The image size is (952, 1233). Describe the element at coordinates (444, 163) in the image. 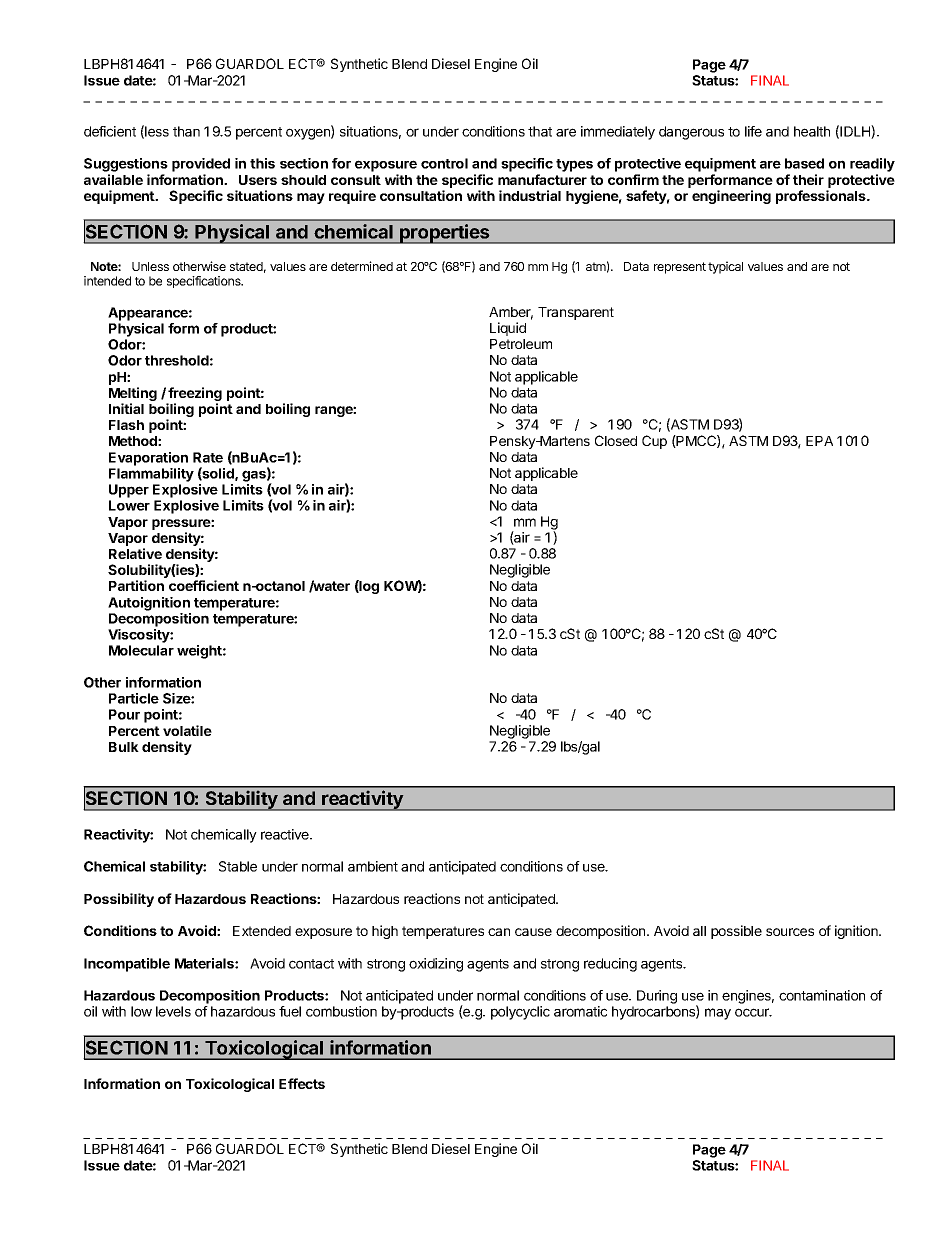

I see `control` at that location.
